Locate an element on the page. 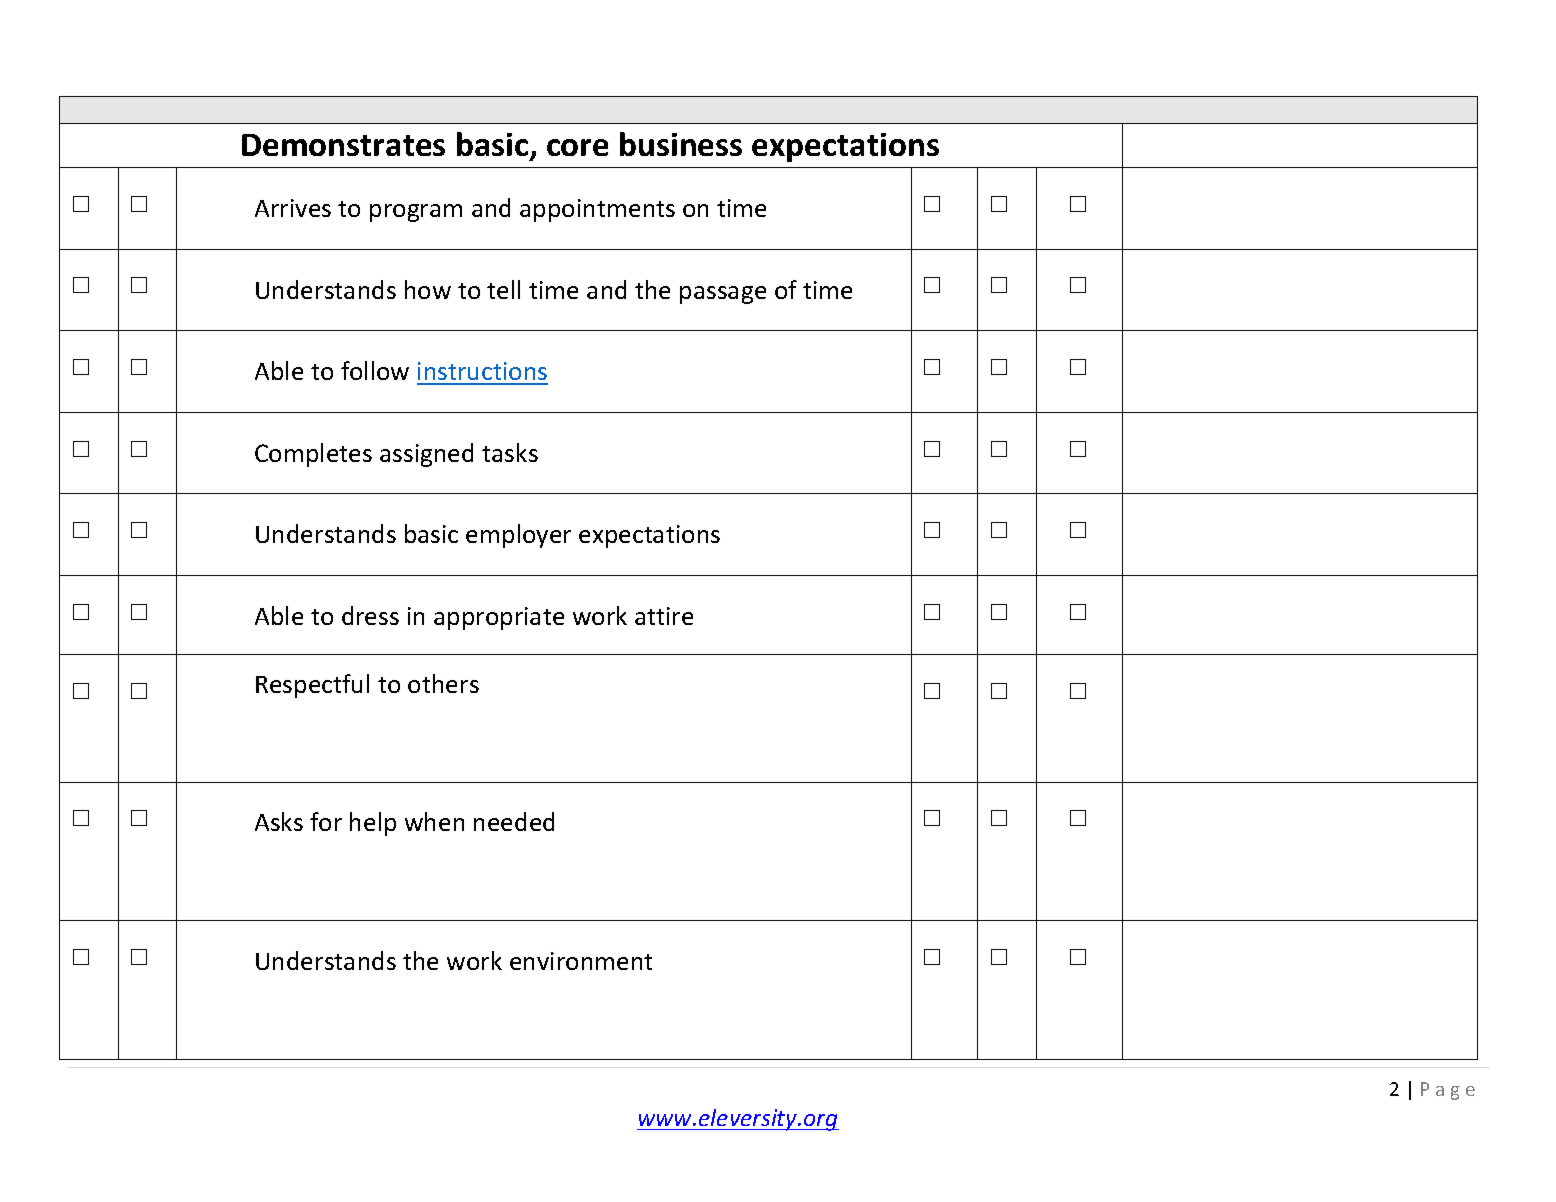 The width and height of the document is (1556, 1202). employer is located at coordinates (518, 536).
